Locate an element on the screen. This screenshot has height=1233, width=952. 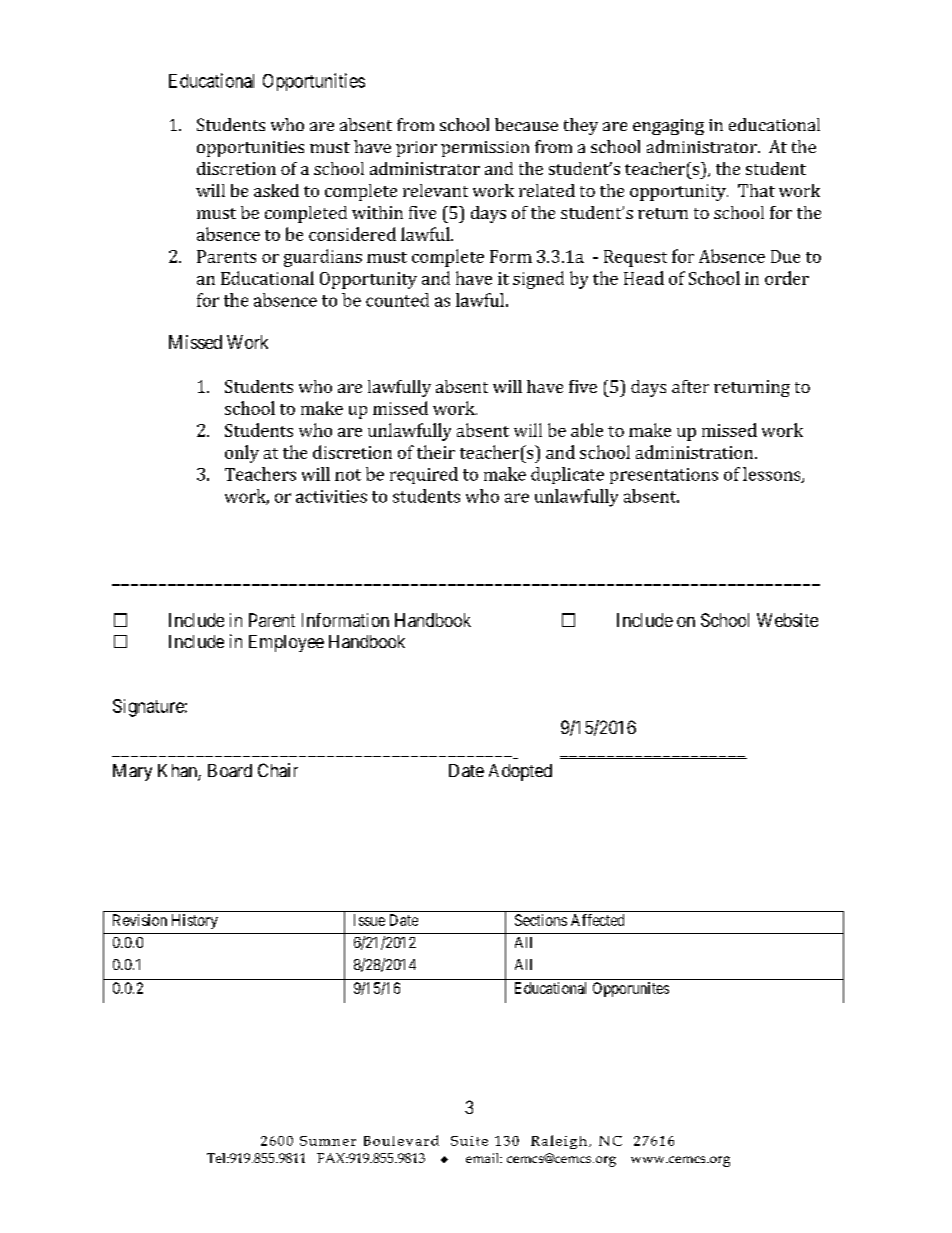
Sections is located at coordinates (541, 920).
